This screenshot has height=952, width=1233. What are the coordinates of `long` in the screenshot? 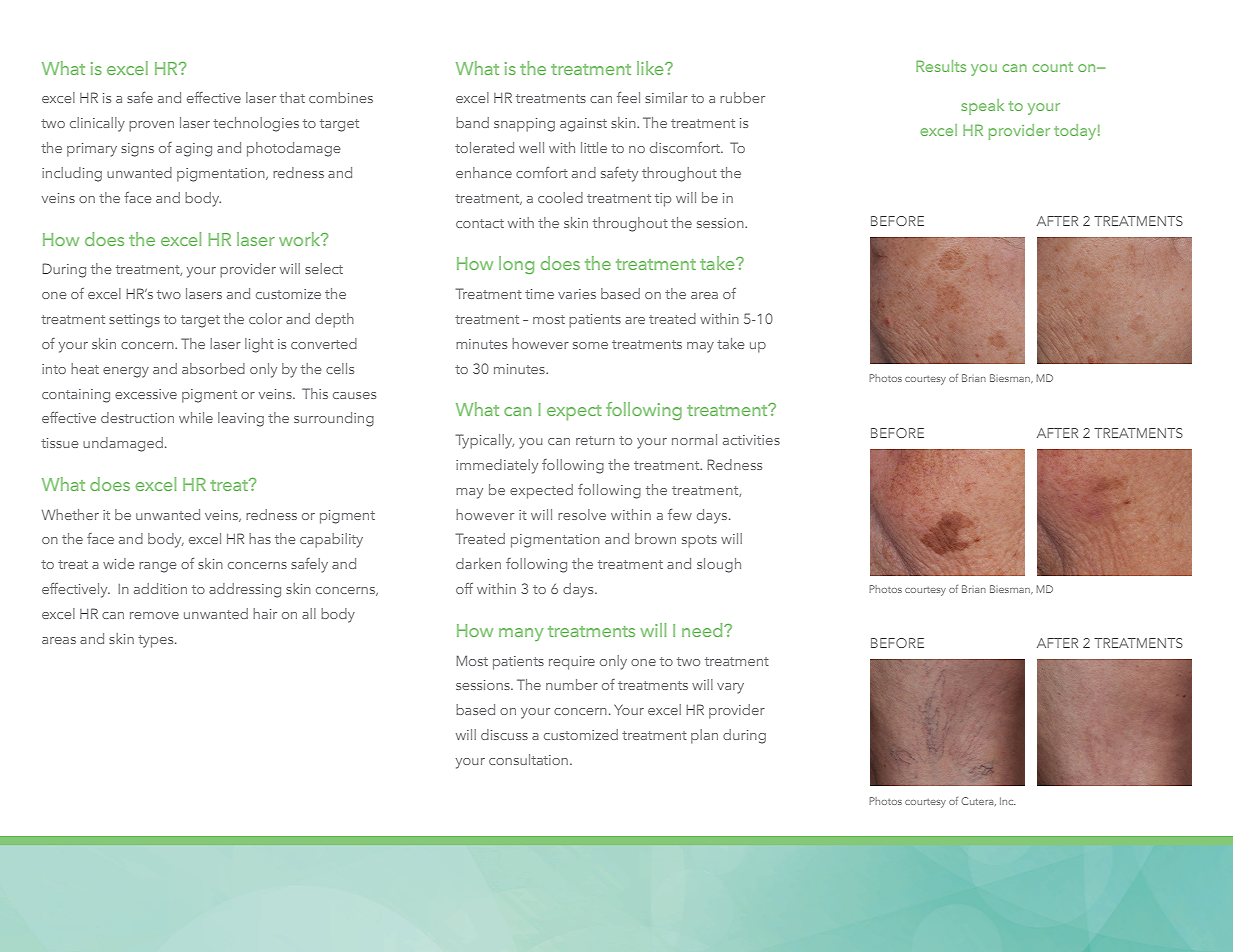 It's located at (516, 265).
